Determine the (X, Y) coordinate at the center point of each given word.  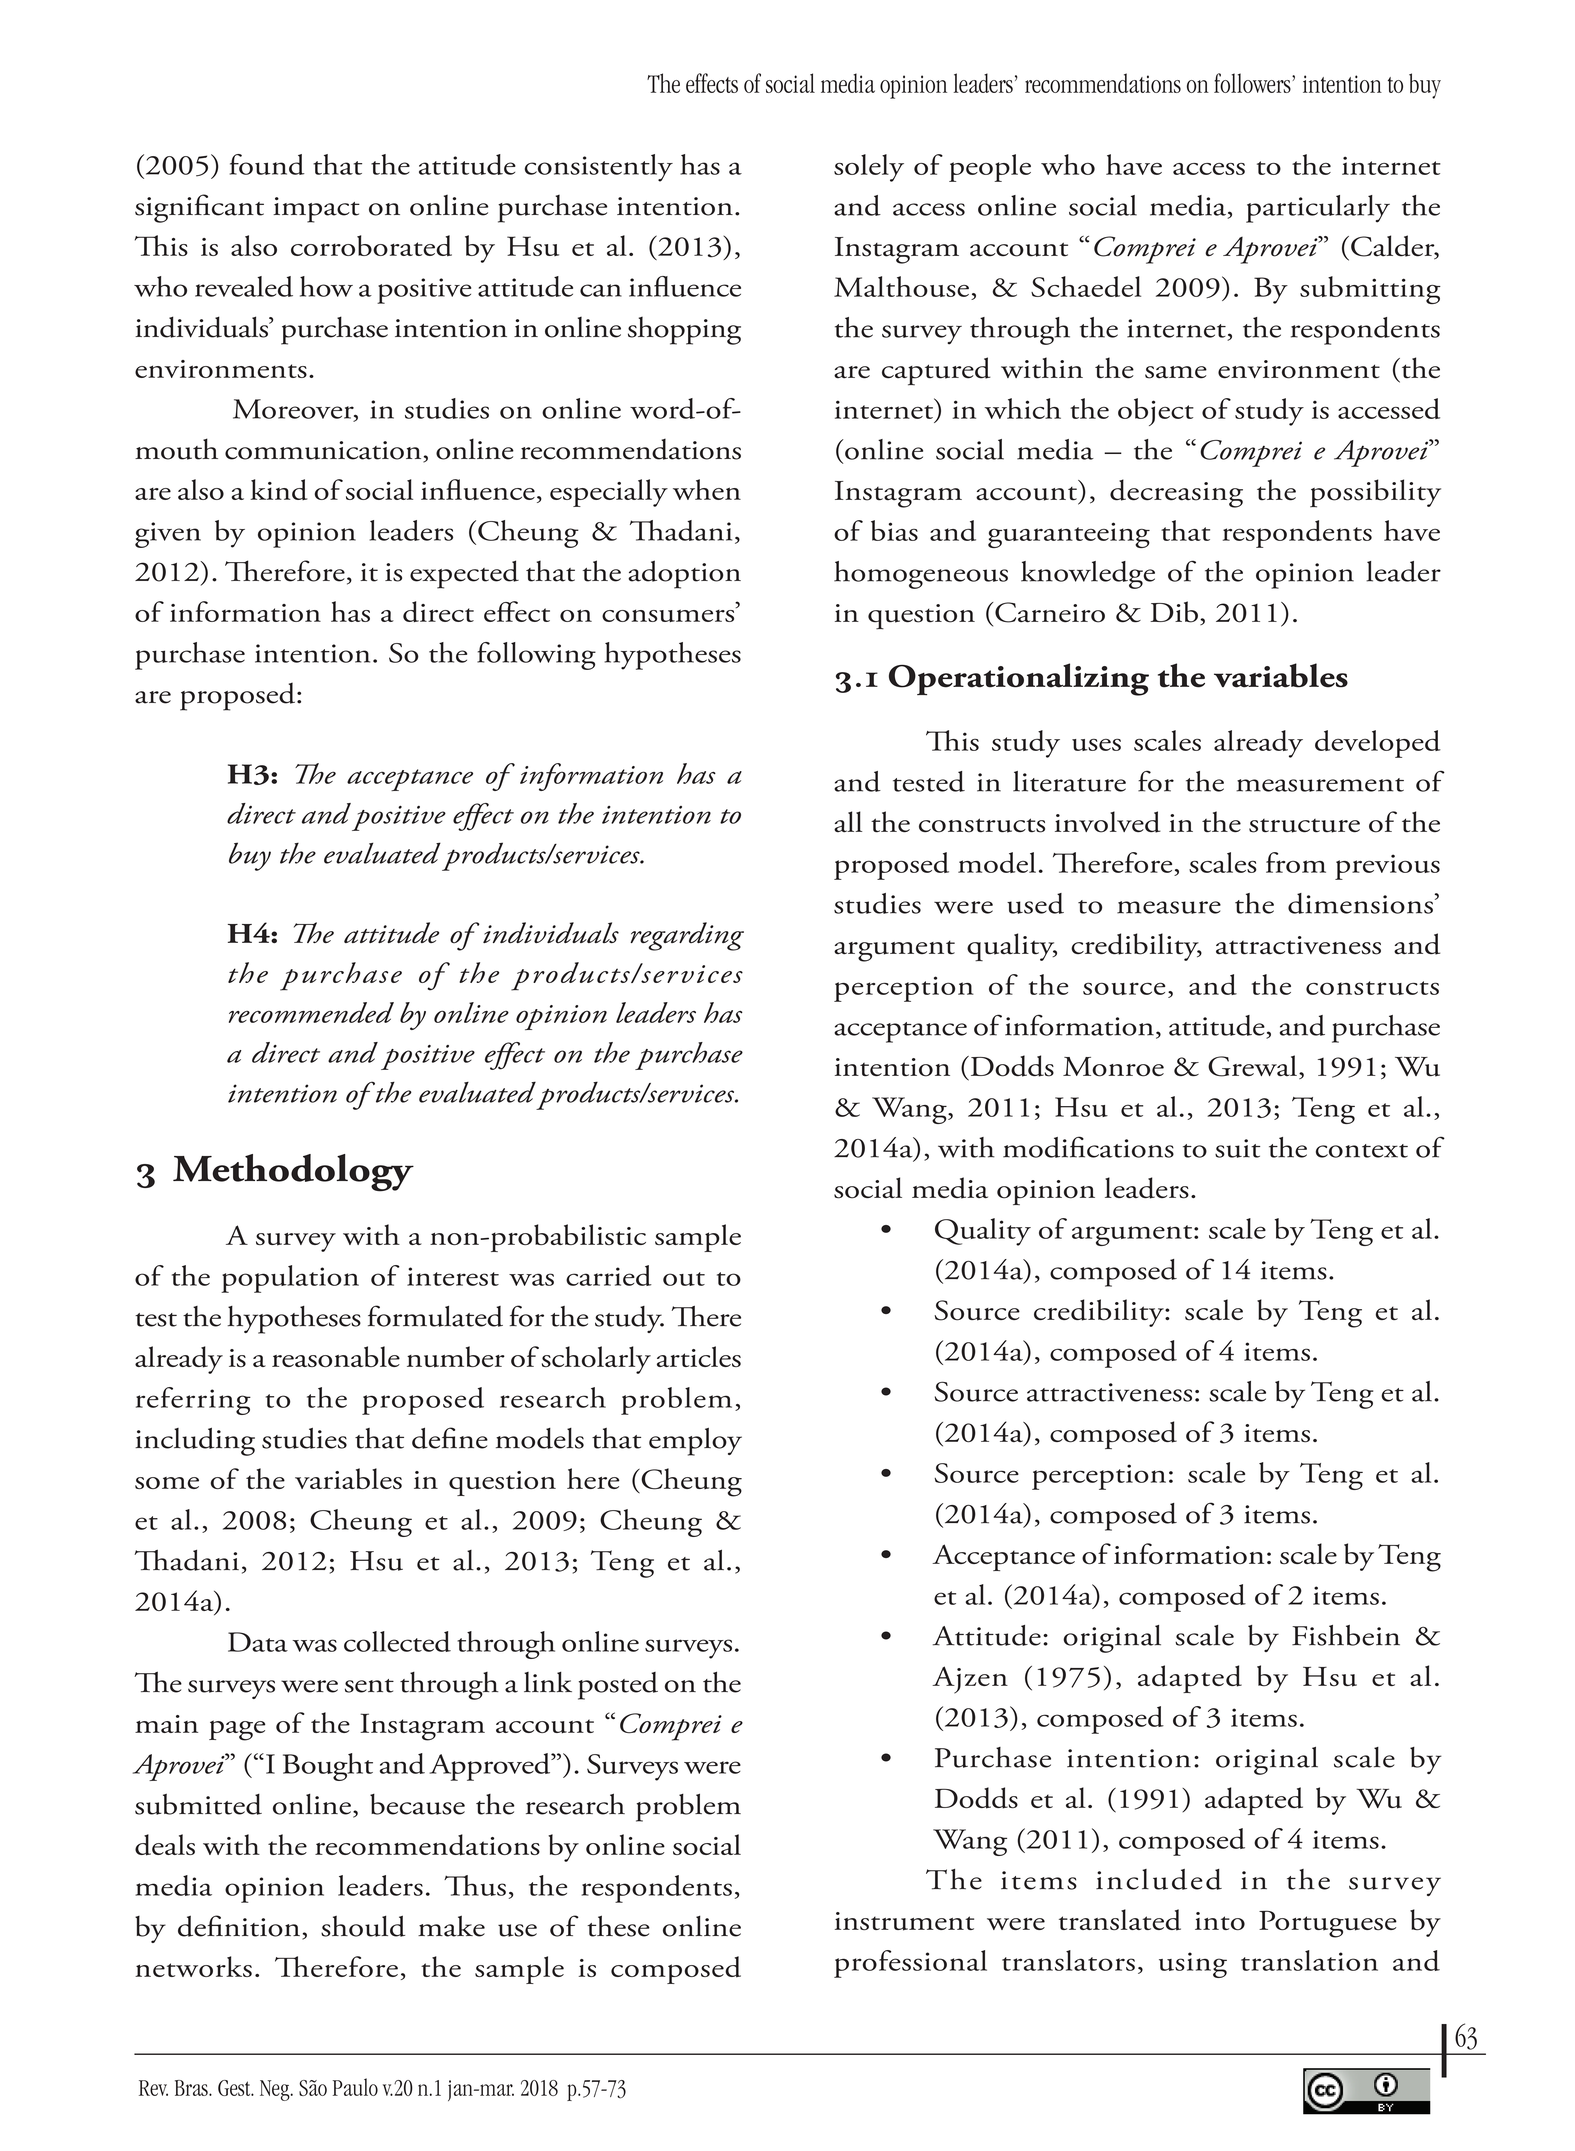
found (267, 164)
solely (869, 168)
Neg (276, 2090)
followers (1253, 83)
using (1193, 1965)
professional (910, 1964)
